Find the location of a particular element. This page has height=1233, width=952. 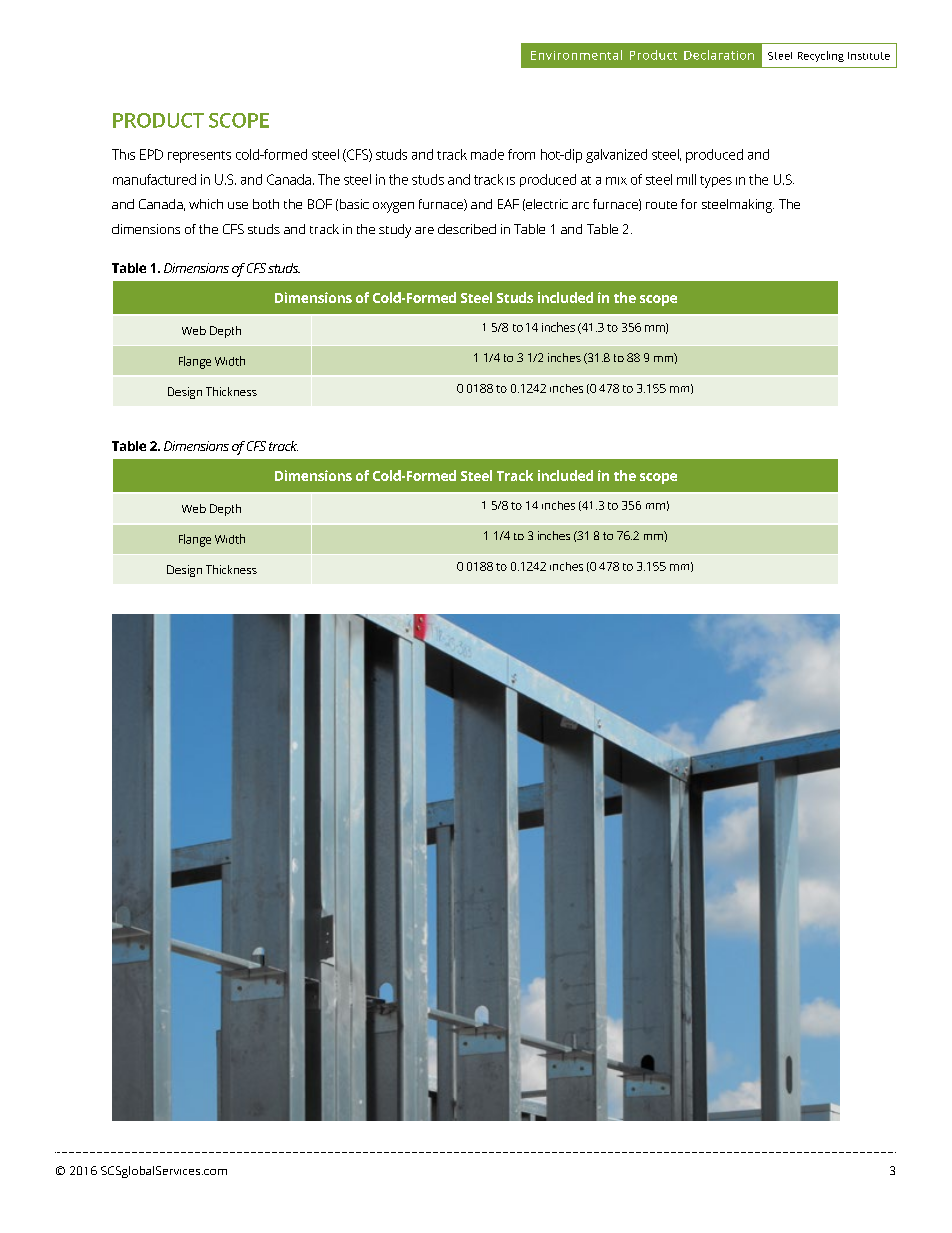

mix is located at coordinates (616, 181).
